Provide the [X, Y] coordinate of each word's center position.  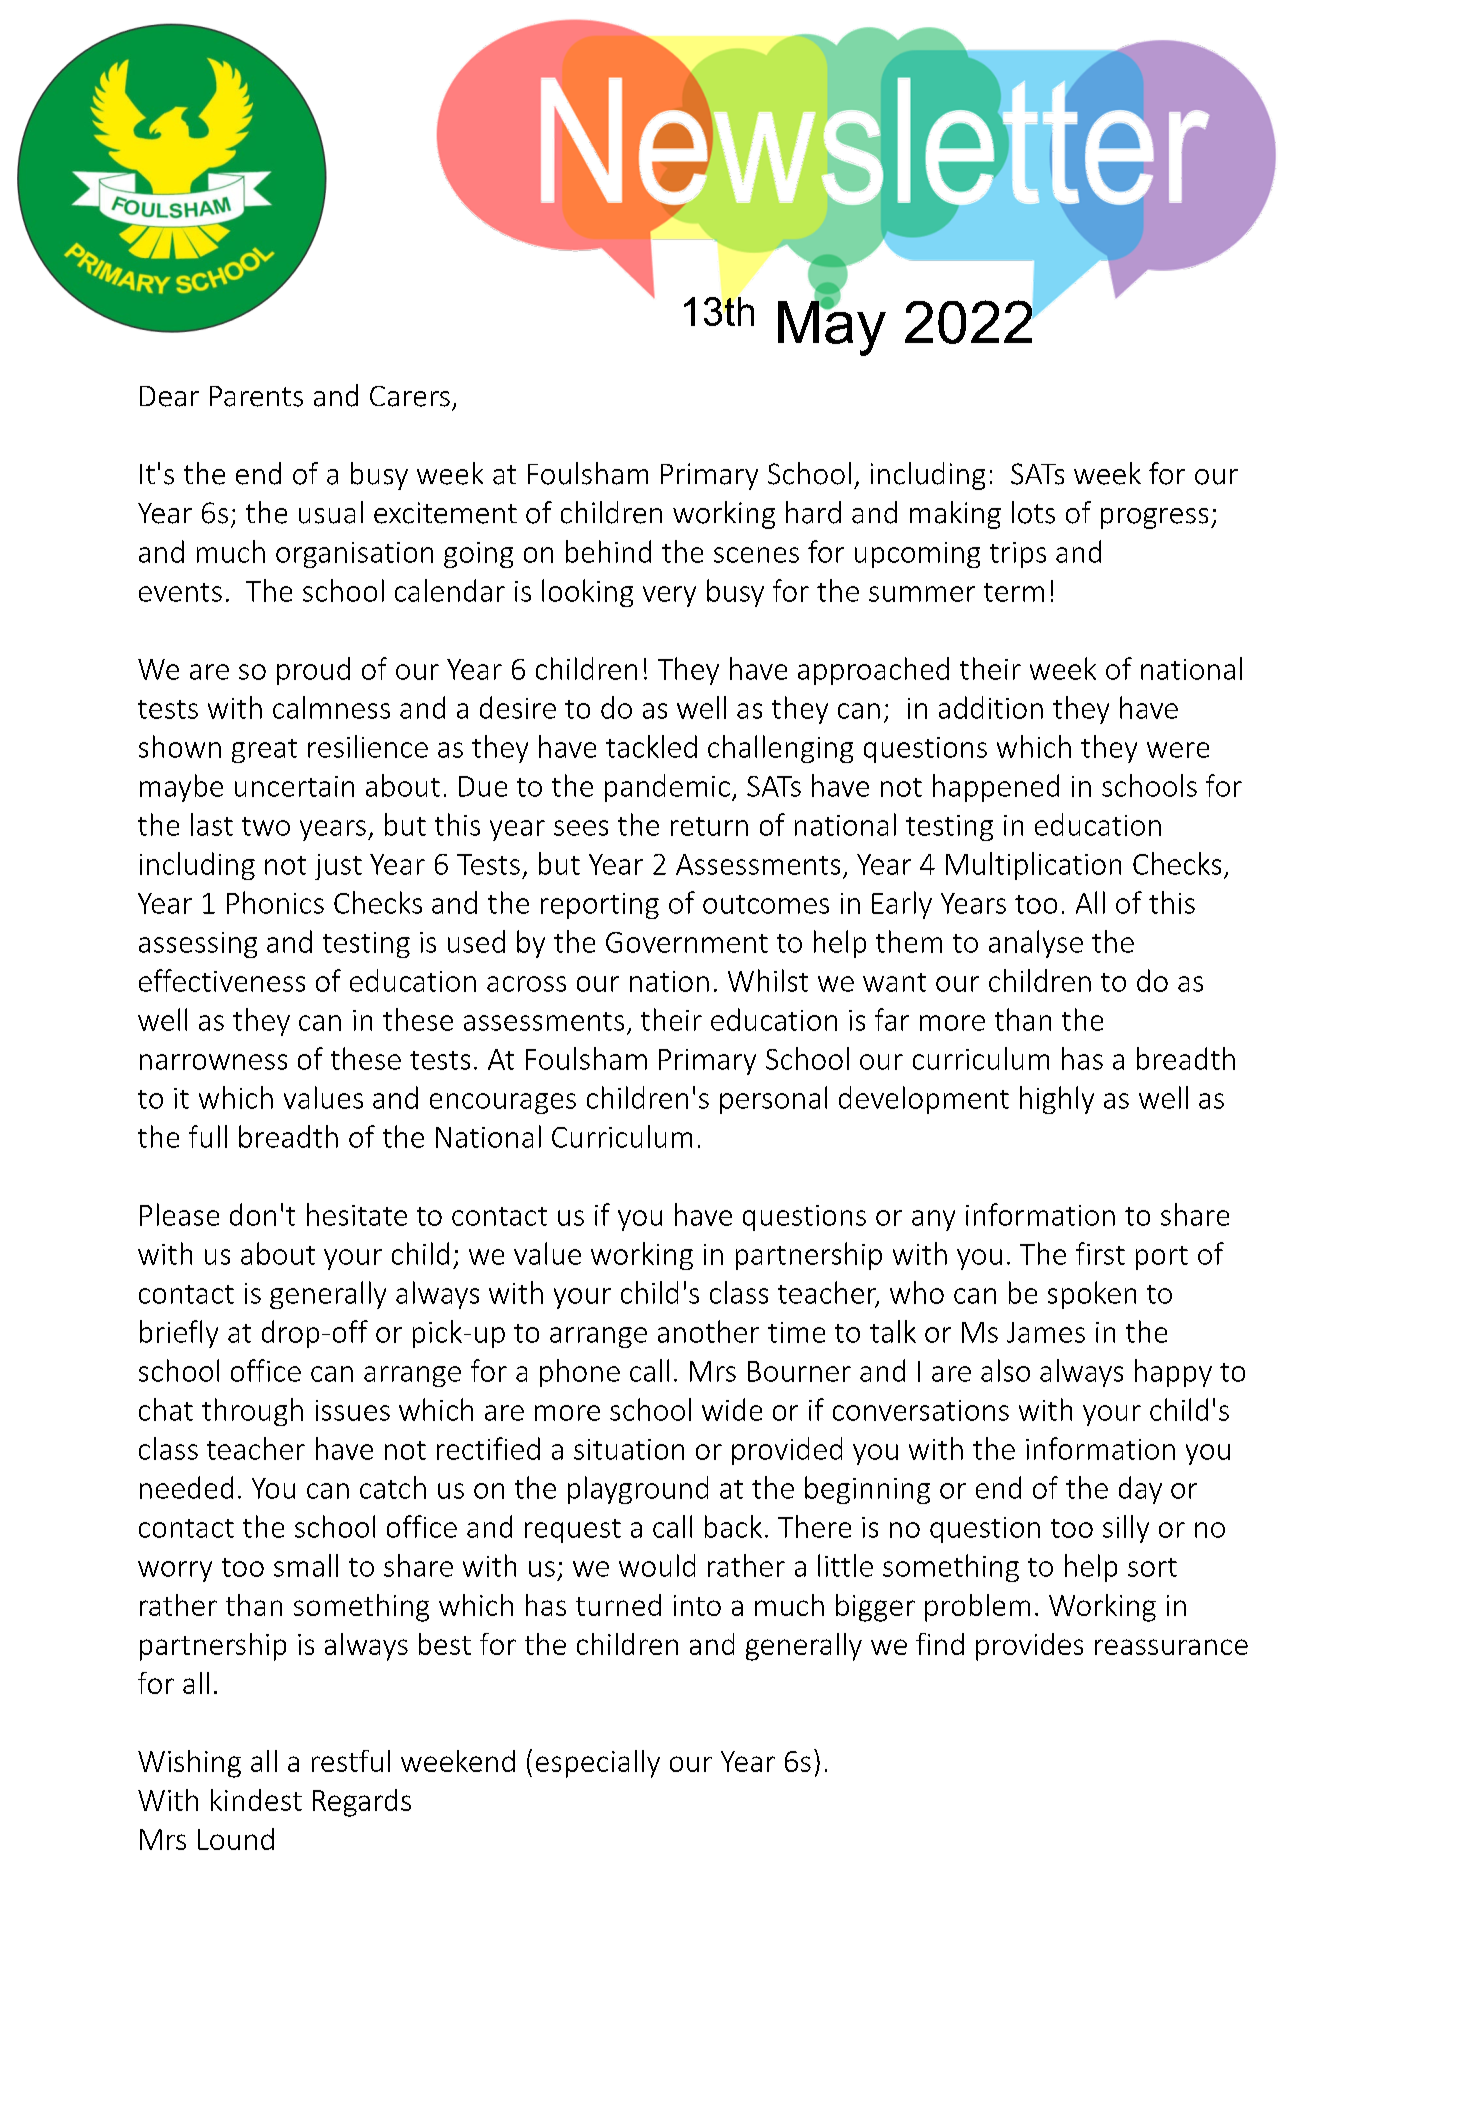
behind [608, 551]
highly [1057, 1100]
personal [773, 1100]
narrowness [213, 1062]
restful [351, 1761]
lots [1033, 512]
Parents [256, 396]
